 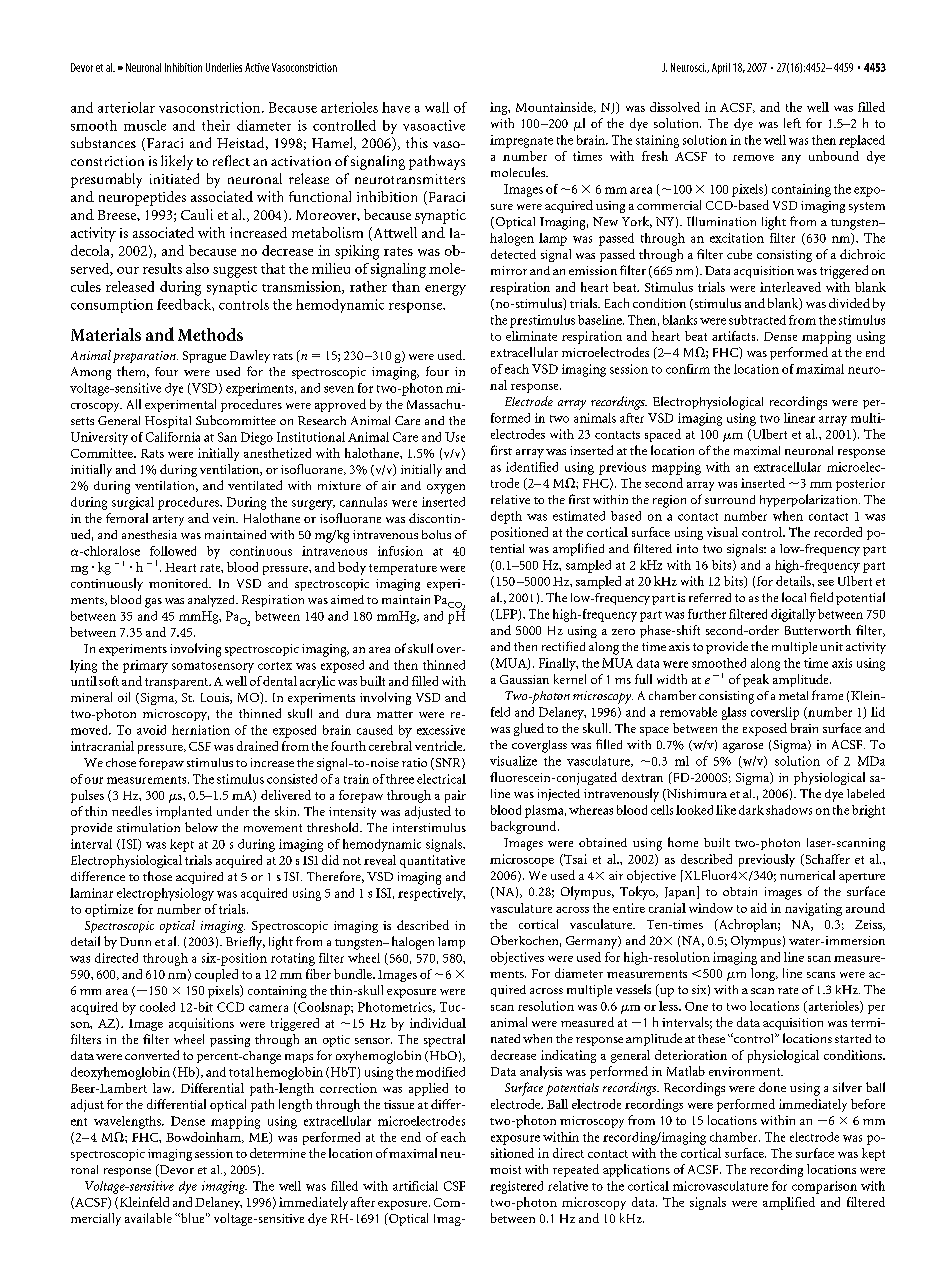 I want to click on hyperpolarization, so click(x=810, y=500).
